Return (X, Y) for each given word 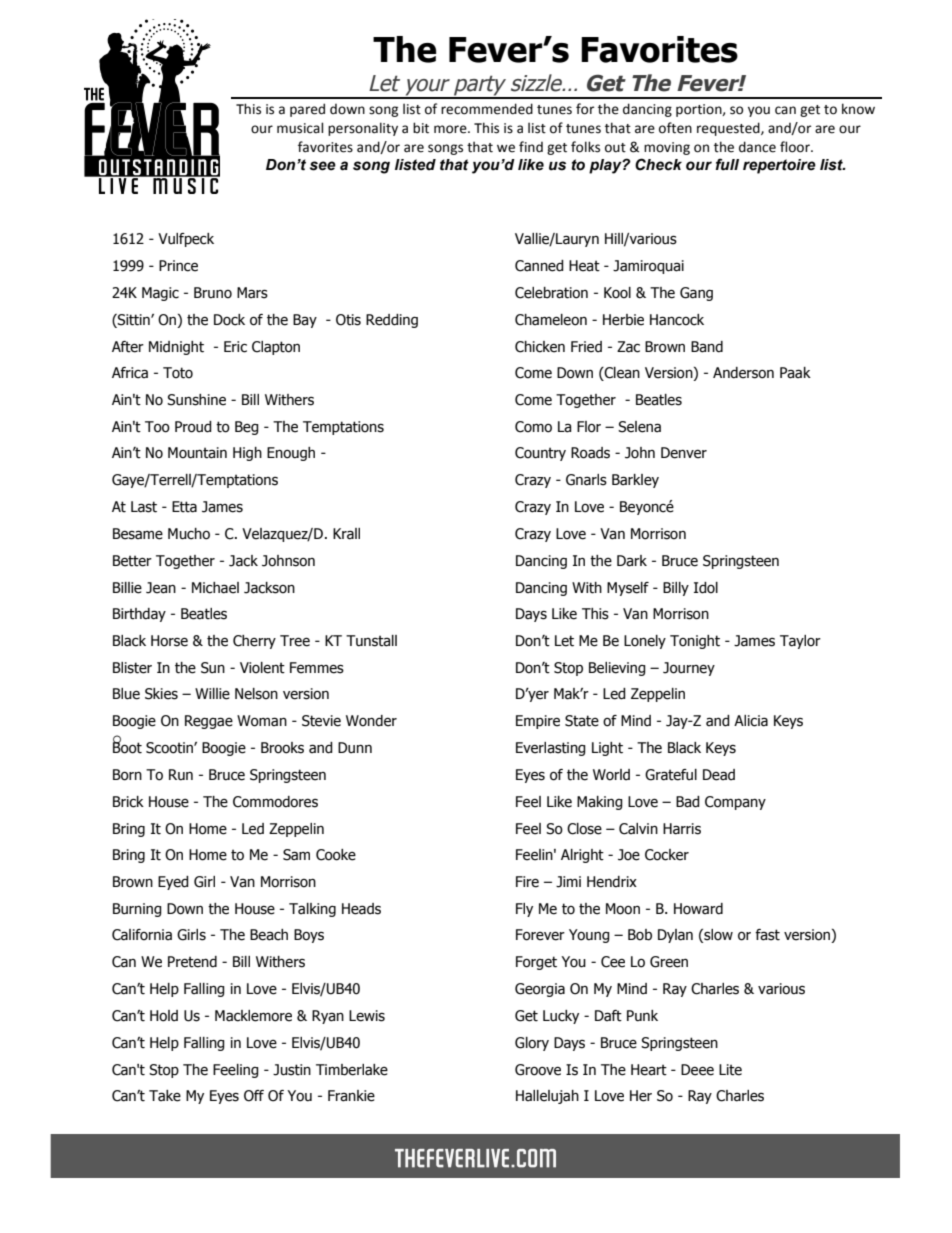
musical (300, 128)
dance (757, 147)
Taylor (800, 642)
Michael (215, 588)
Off (254, 1096)
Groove (538, 1070)
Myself (628, 589)
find (531, 146)
